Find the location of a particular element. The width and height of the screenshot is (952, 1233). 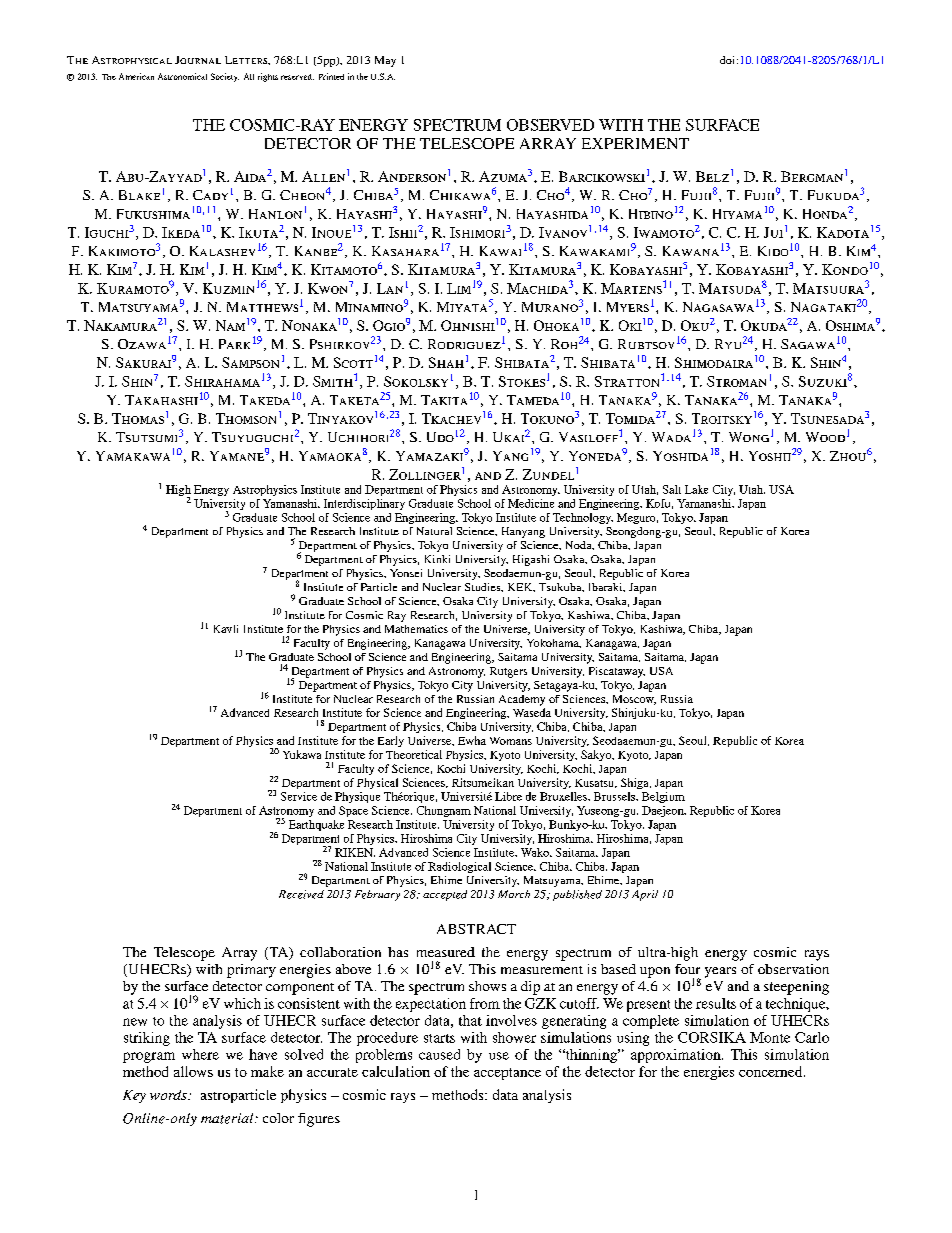

Studies is located at coordinates (484, 587).
